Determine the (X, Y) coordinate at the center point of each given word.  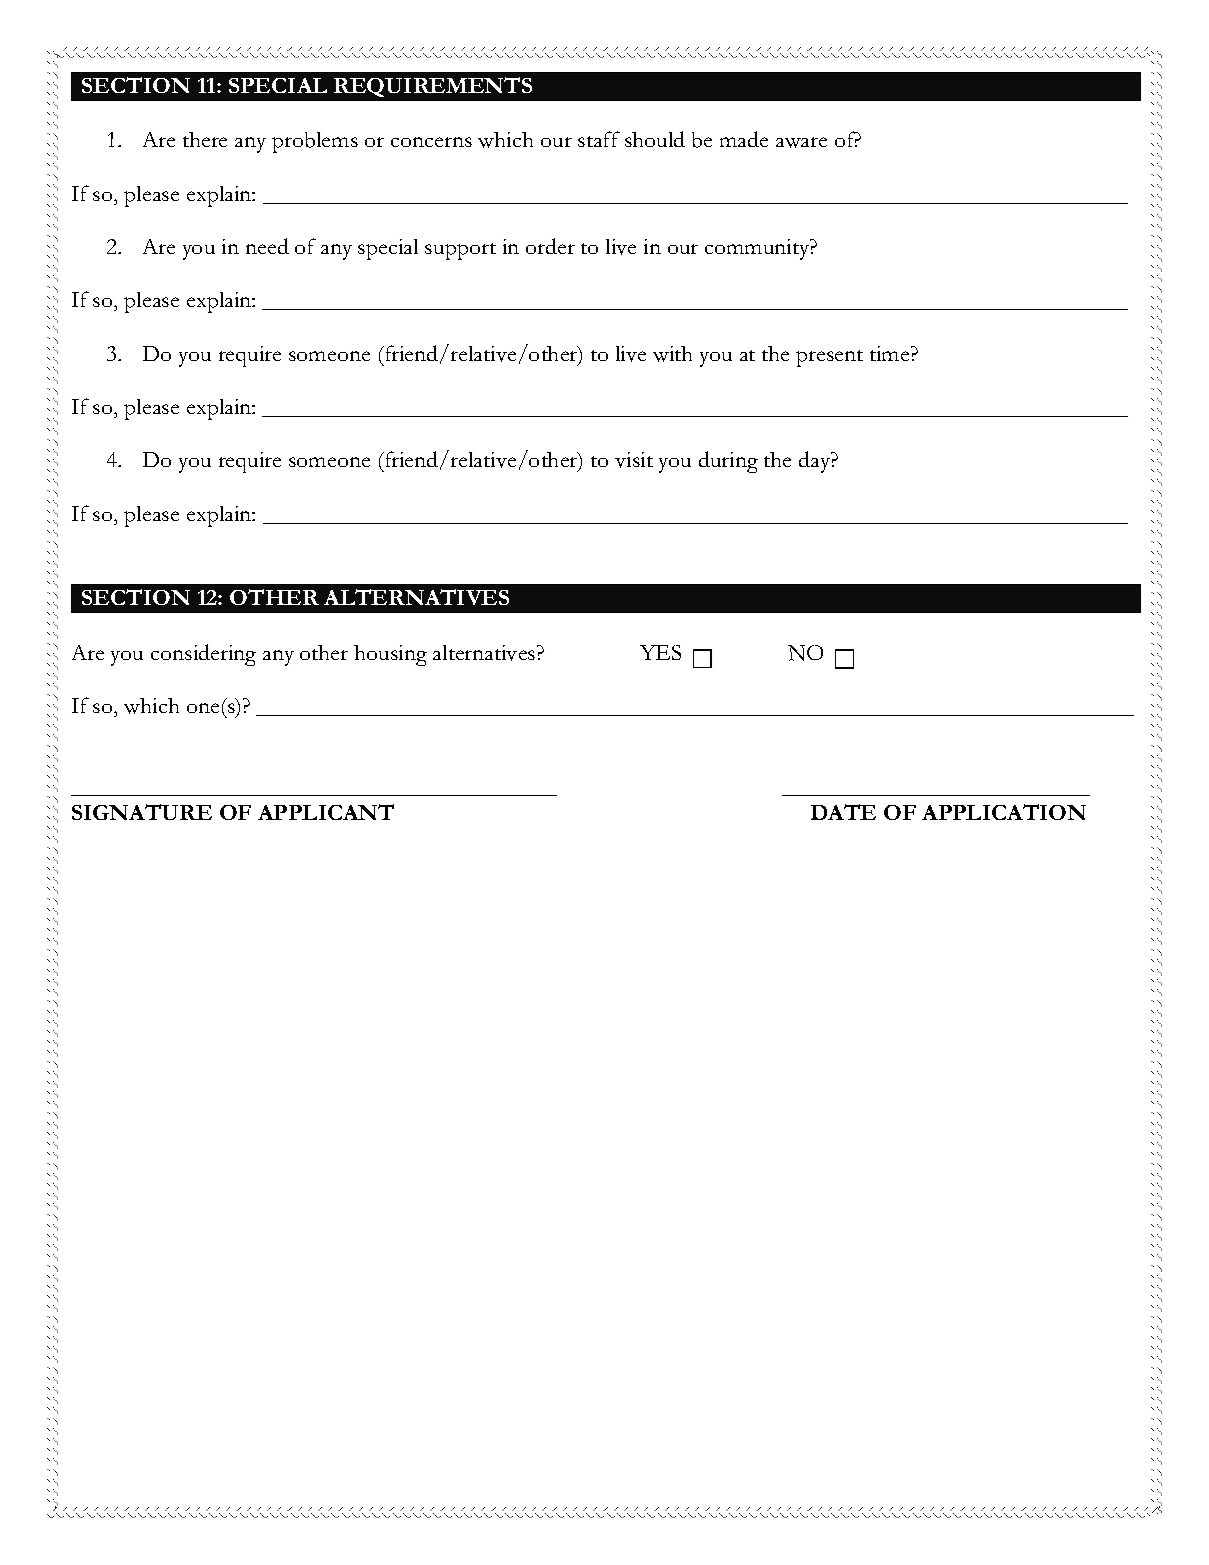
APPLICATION (1004, 812)
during (728, 462)
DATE (843, 812)
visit (634, 460)
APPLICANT (326, 812)
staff (599, 139)
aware (801, 142)
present (829, 358)
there (205, 139)
